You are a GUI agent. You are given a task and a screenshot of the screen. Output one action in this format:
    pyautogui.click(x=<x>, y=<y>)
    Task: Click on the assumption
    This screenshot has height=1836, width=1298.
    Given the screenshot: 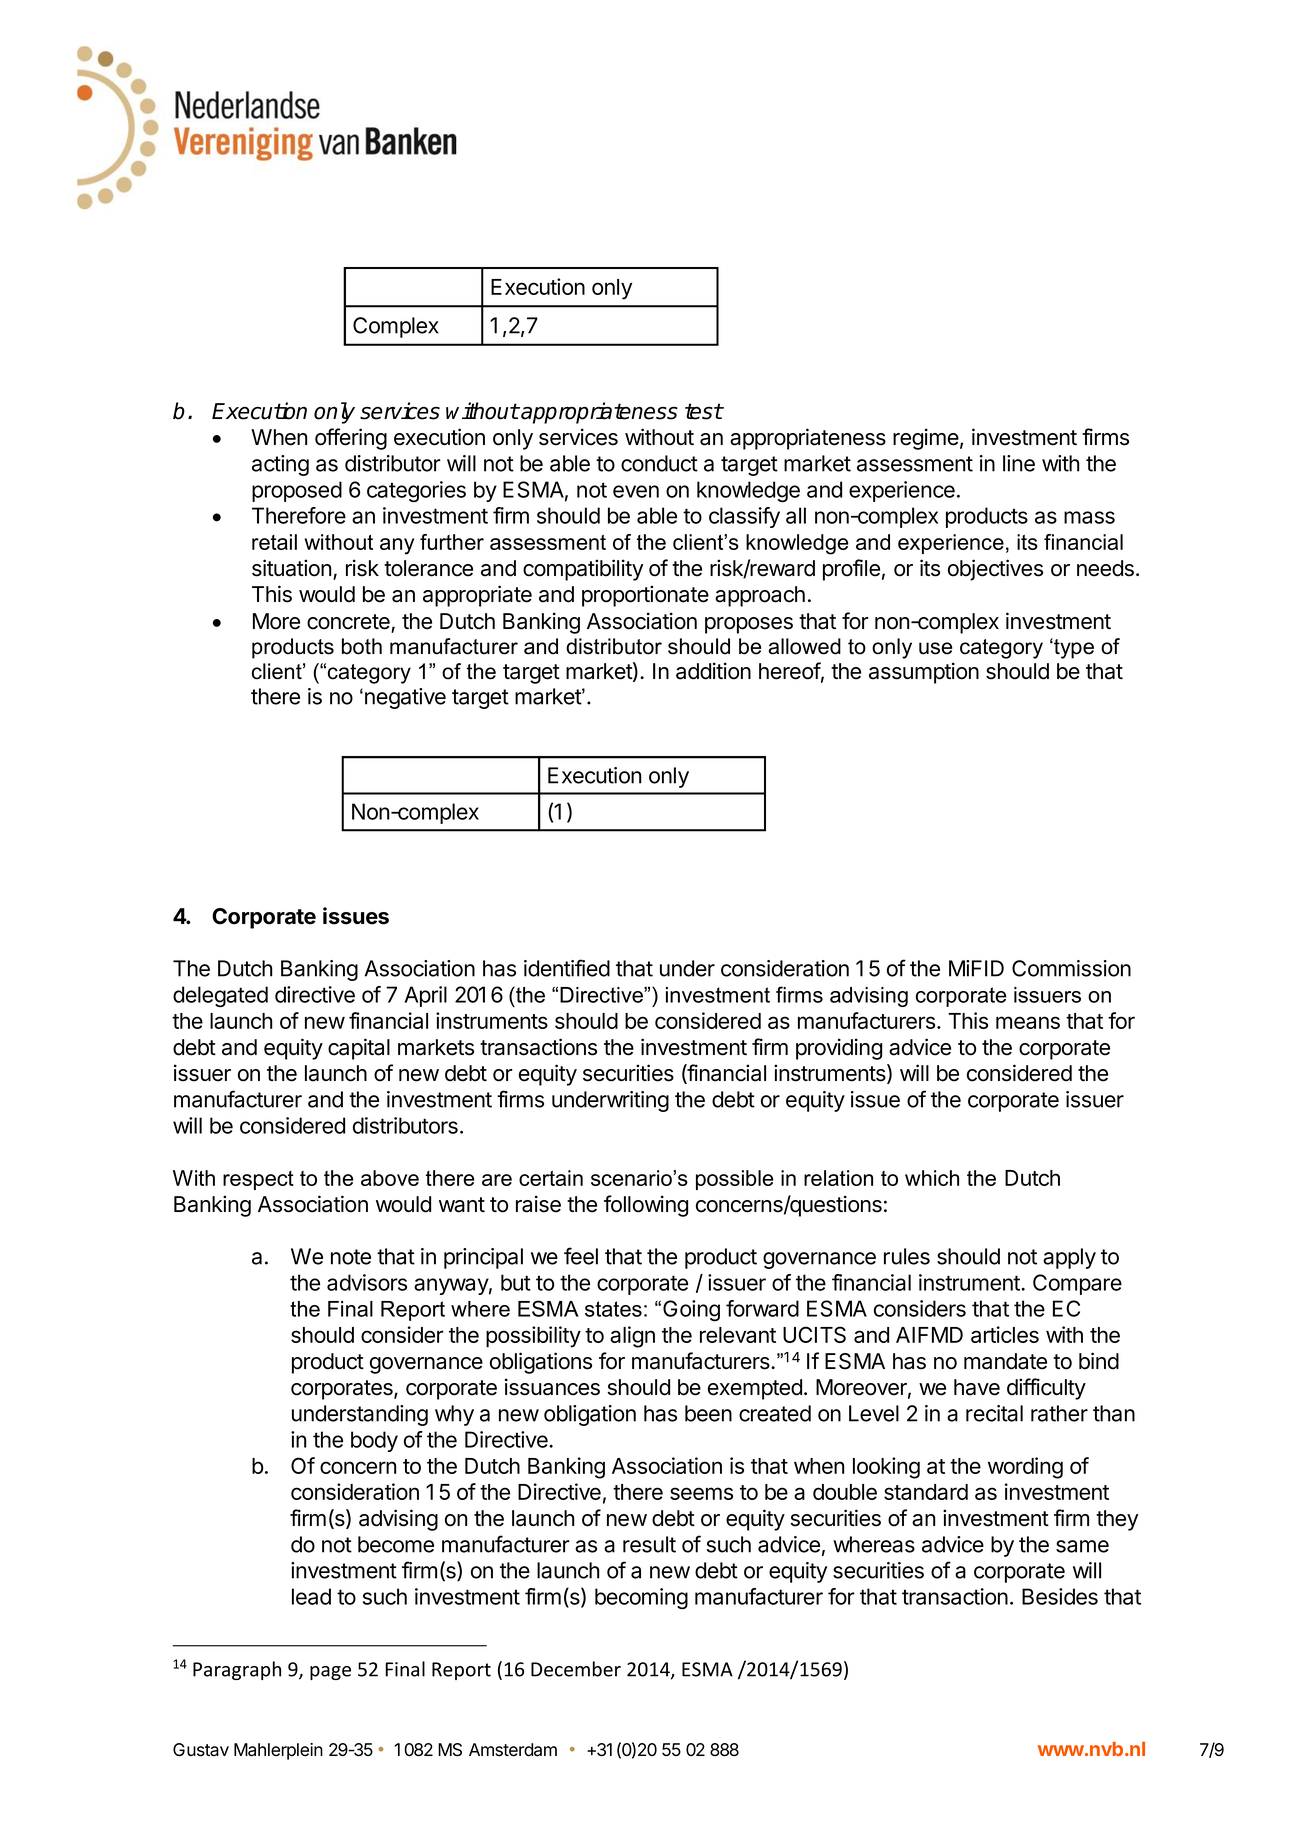 What is the action you would take?
    pyautogui.click(x=924, y=673)
